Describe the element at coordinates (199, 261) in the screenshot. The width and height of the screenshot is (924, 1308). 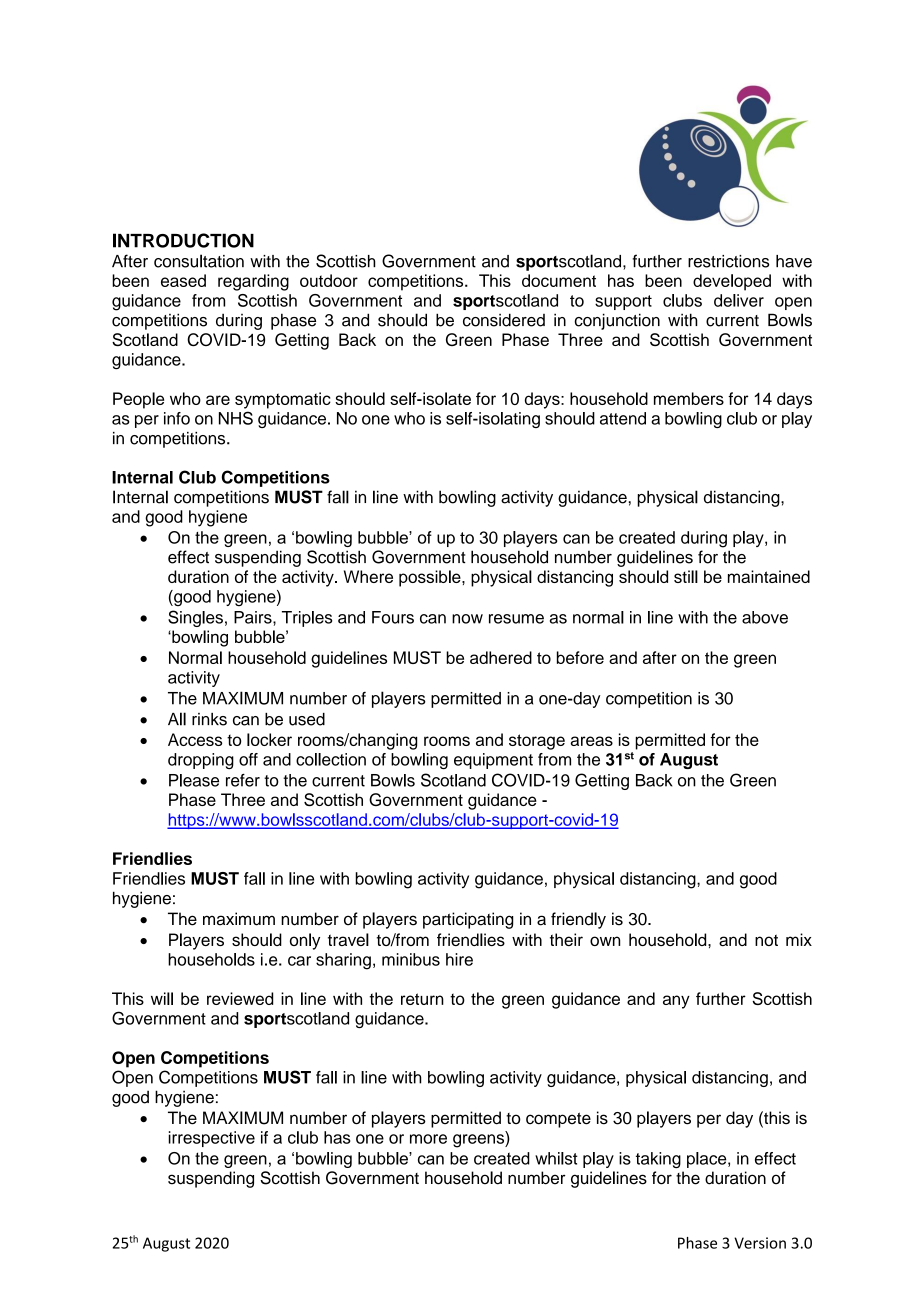
I see `consultation` at that location.
